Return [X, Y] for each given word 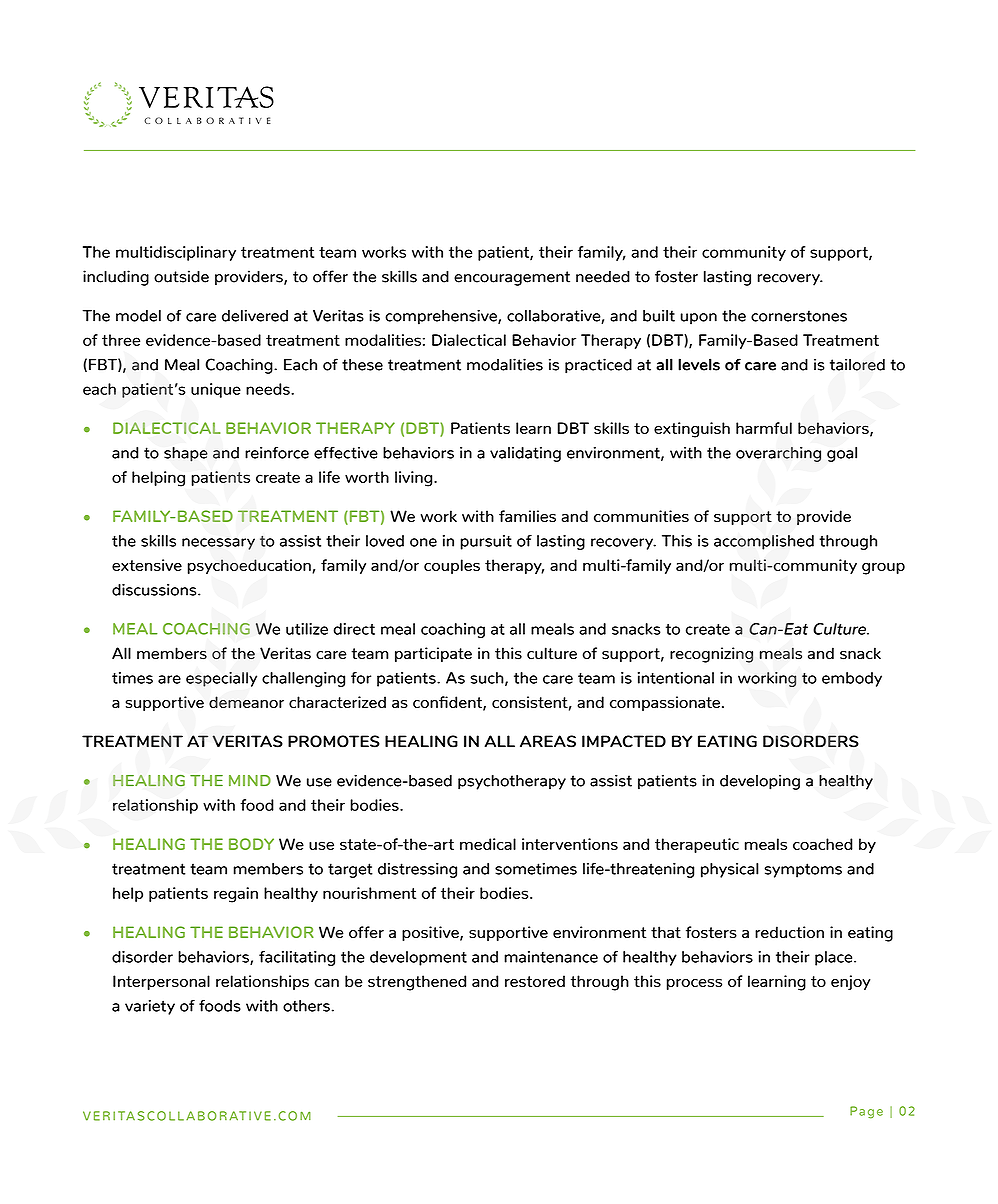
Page [866, 1112]
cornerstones [799, 316]
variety [150, 1007]
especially [221, 679]
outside [181, 276]
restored [535, 981]
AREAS [548, 741]
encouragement [512, 278]
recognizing [711, 655]
